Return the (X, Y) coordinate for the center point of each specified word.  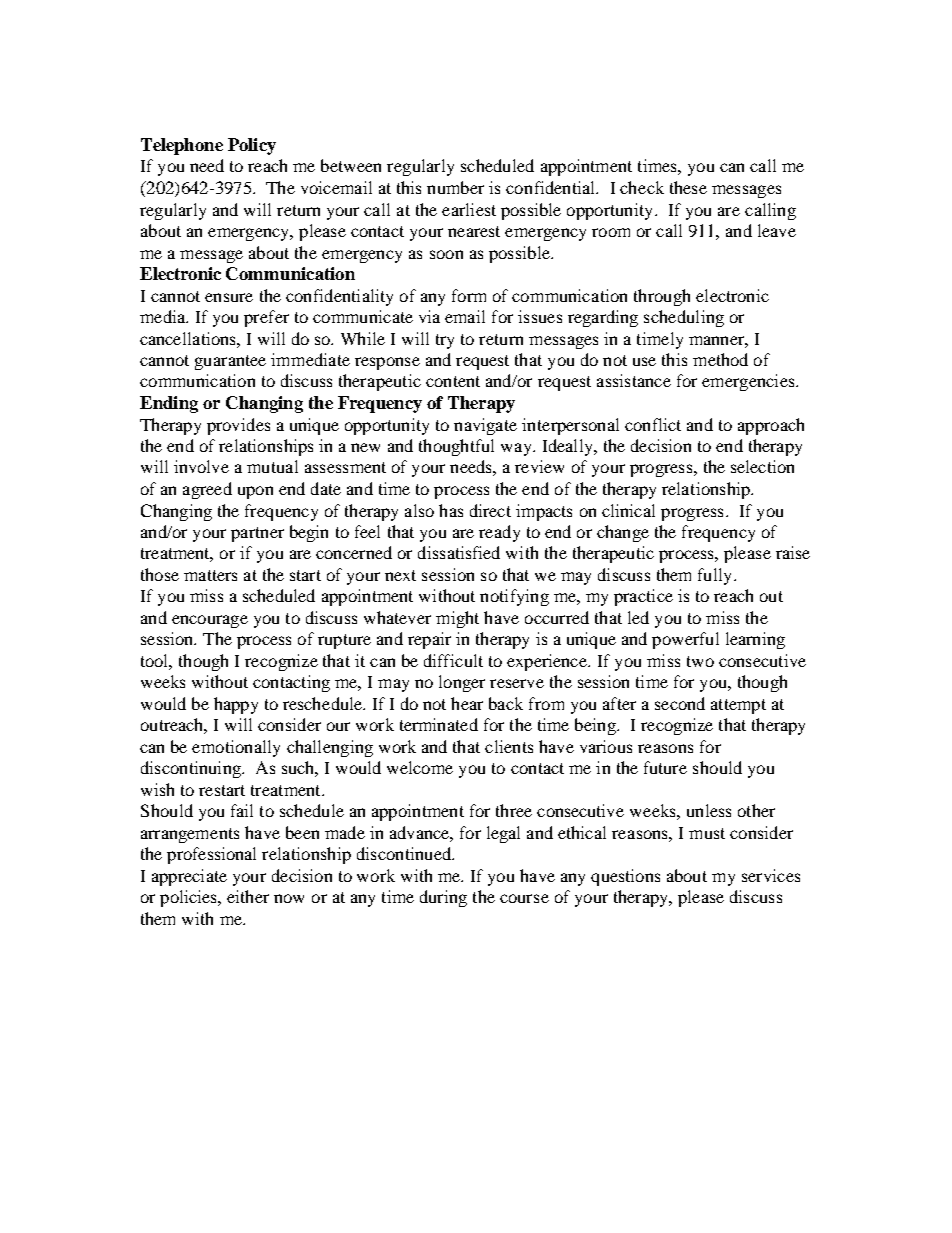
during (443, 898)
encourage (210, 621)
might (457, 619)
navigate (485, 426)
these (688, 187)
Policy (252, 146)
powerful (685, 640)
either (248, 896)
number (455, 187)
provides (238, 426)
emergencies (749, 382)
